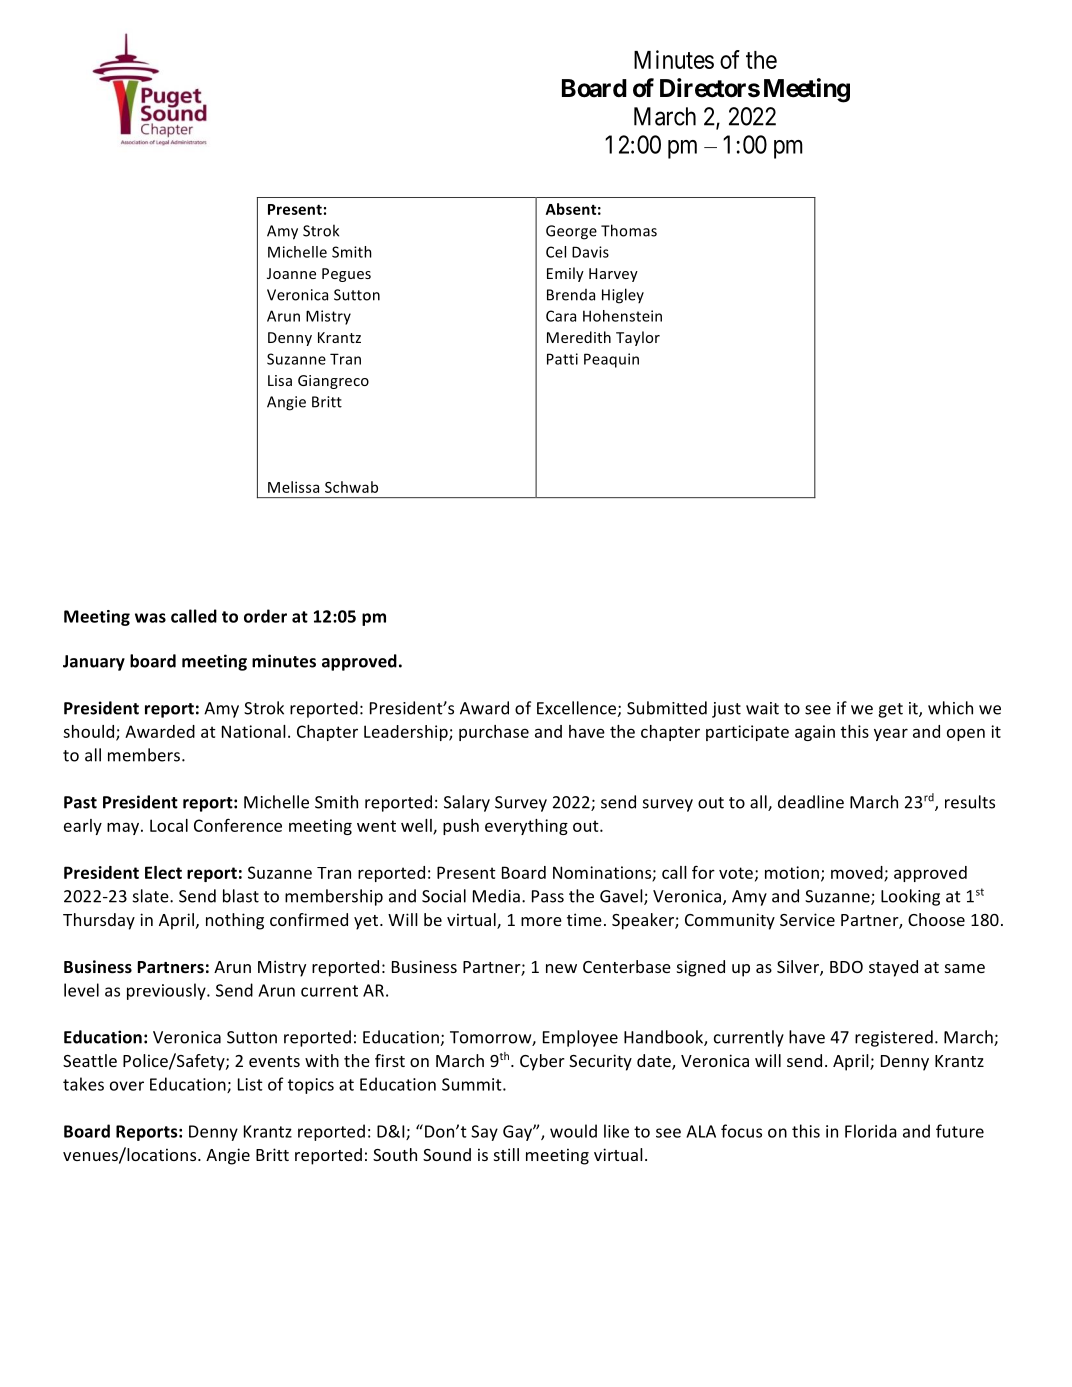 Image resolution: width=1072 pixels, height=1387 pixels. Describe the element at coordinates (629, 230) in the screenshot. I see `Thomas` at that location.
